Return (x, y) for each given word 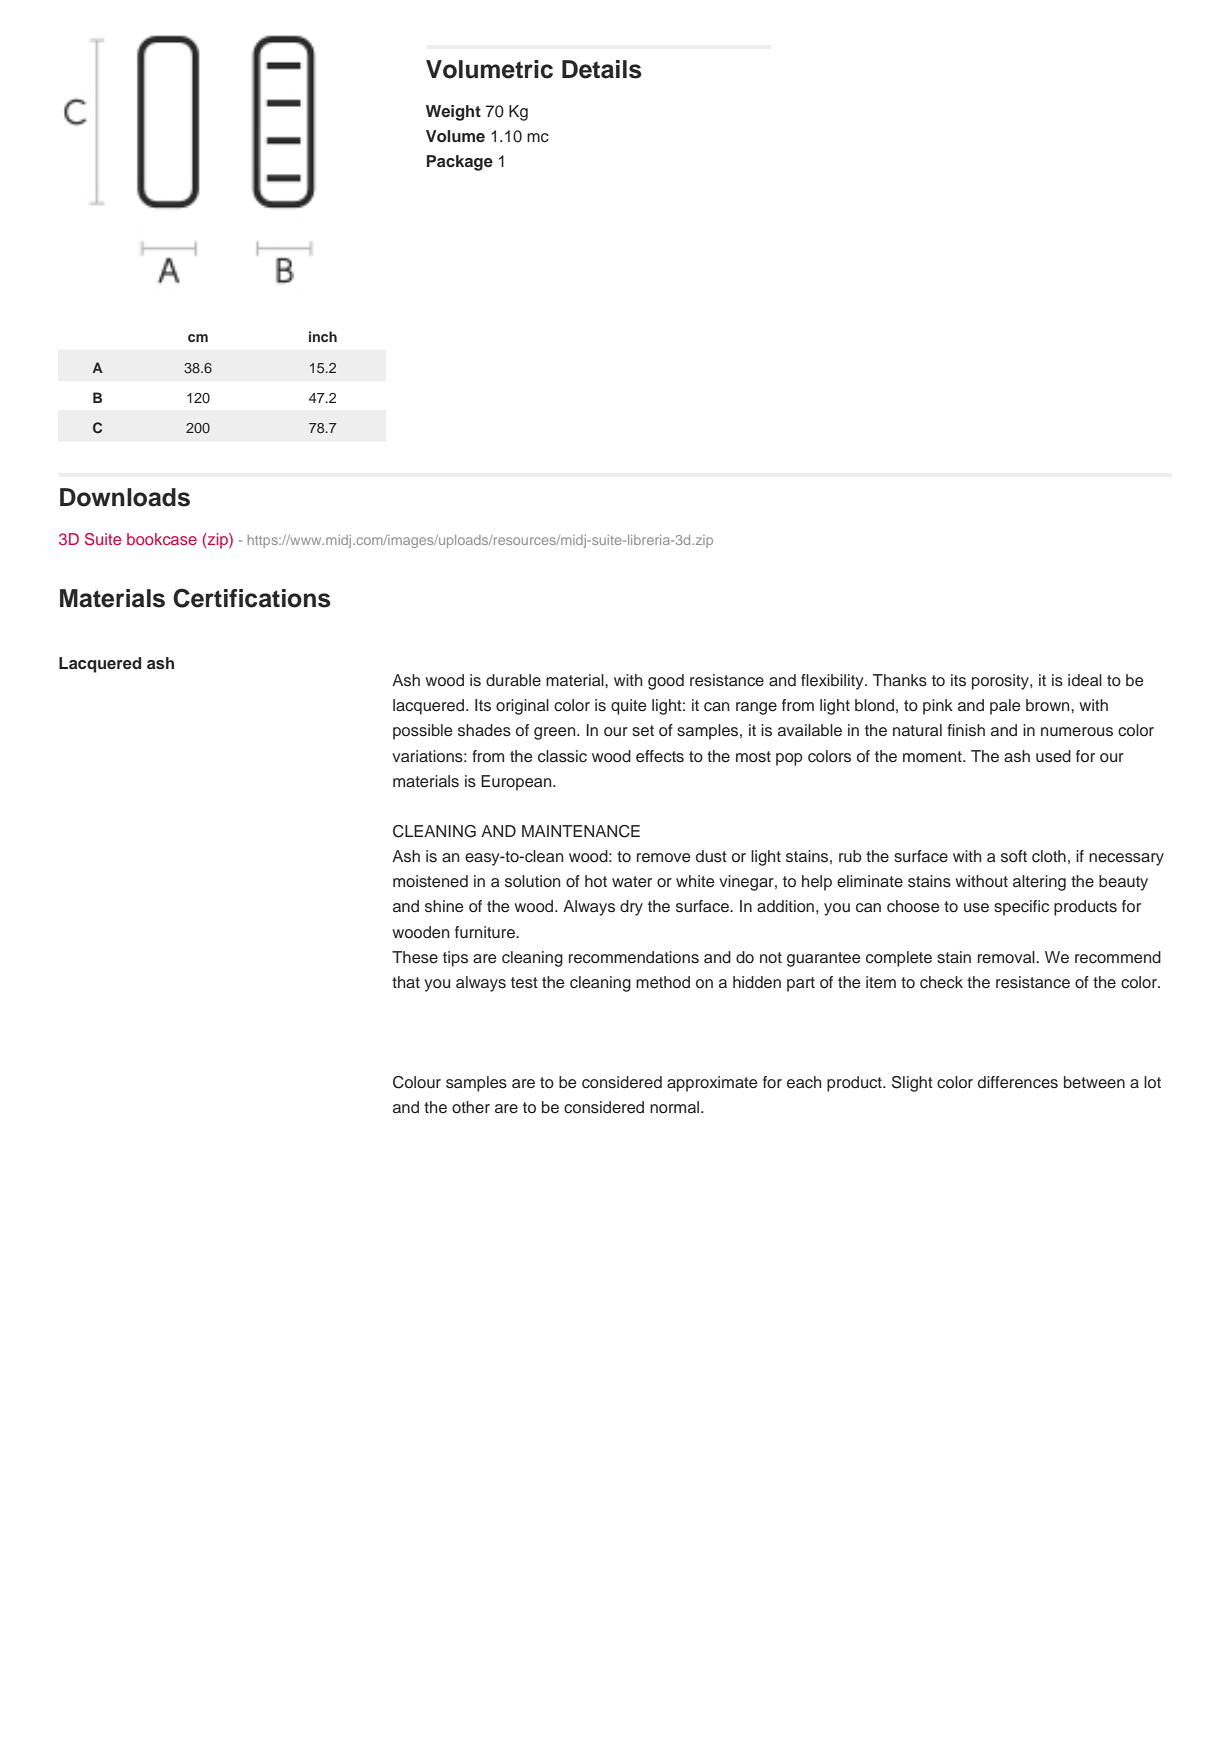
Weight (453, 113)
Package (460, 163)
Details (602, 69)
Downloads (125, 497)
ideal (1085, 680)
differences (1018, 1082)
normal (676, 1107)
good (666, 682)
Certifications (252, 598)
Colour (417, 1082)
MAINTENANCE (581, 831)
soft (1014, 856)
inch (323, 336)
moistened (430, 881)
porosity (1001, 682)
